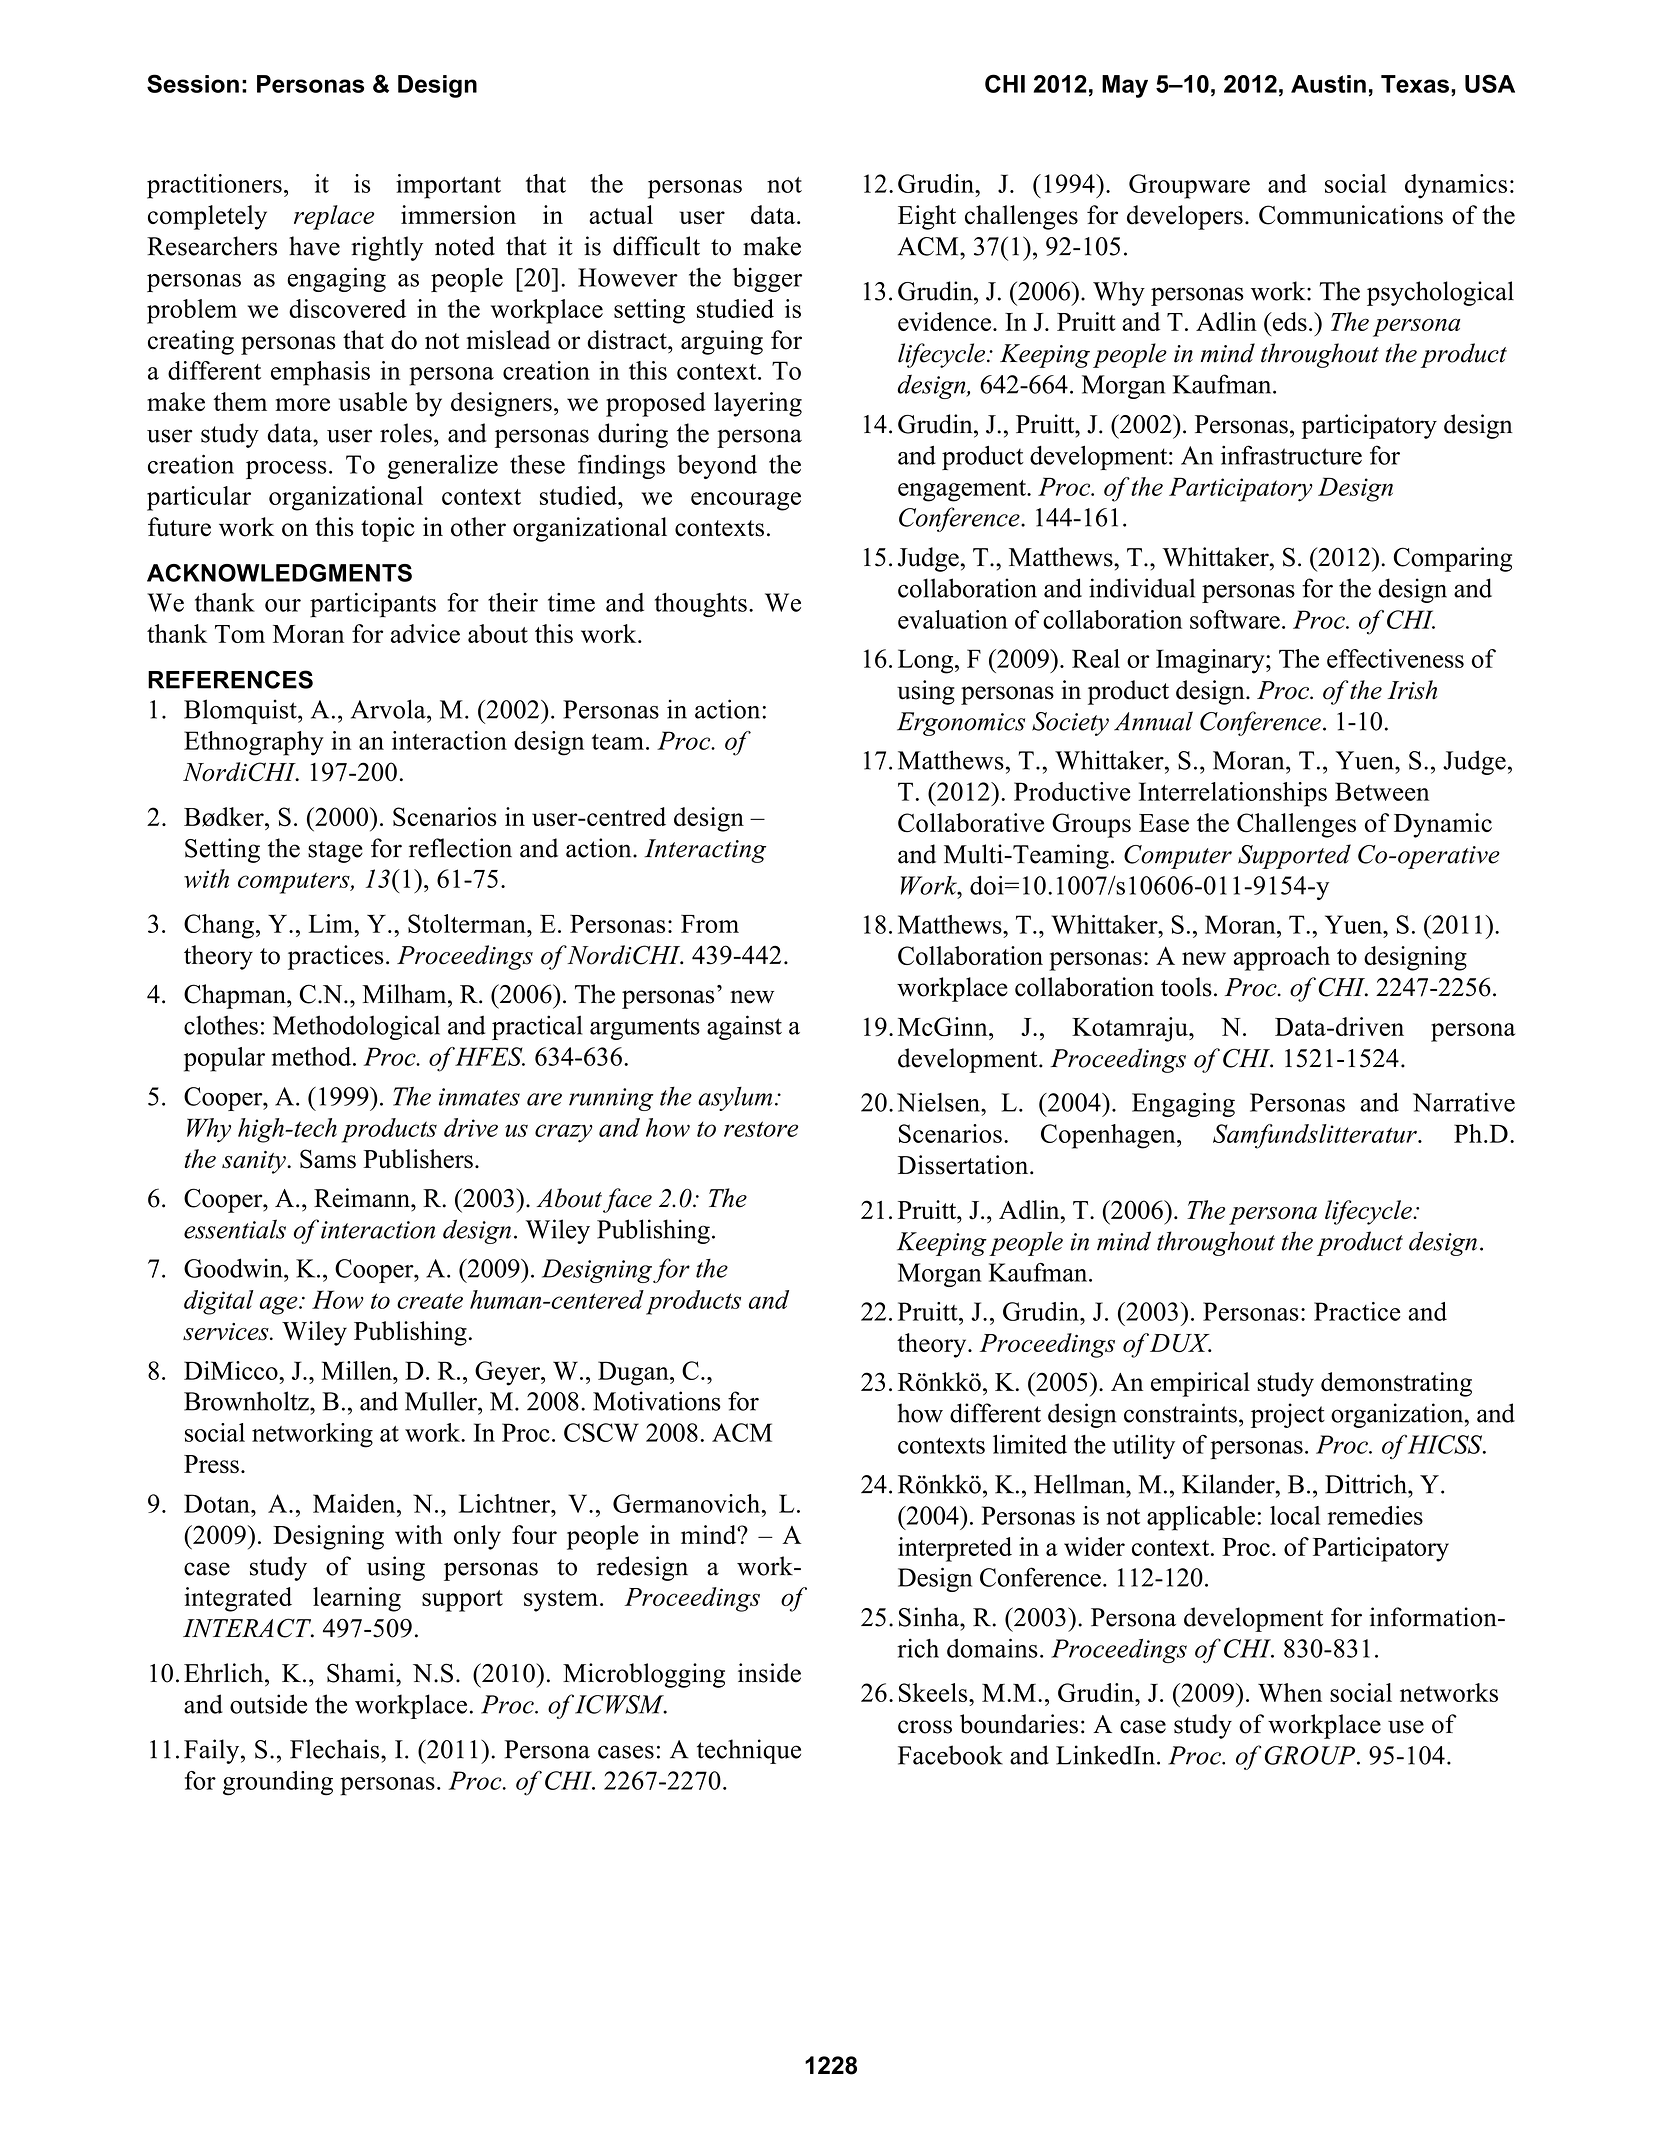  Describe the element at coordinates (761, 1129) in the page. I see `restore` at that location.
